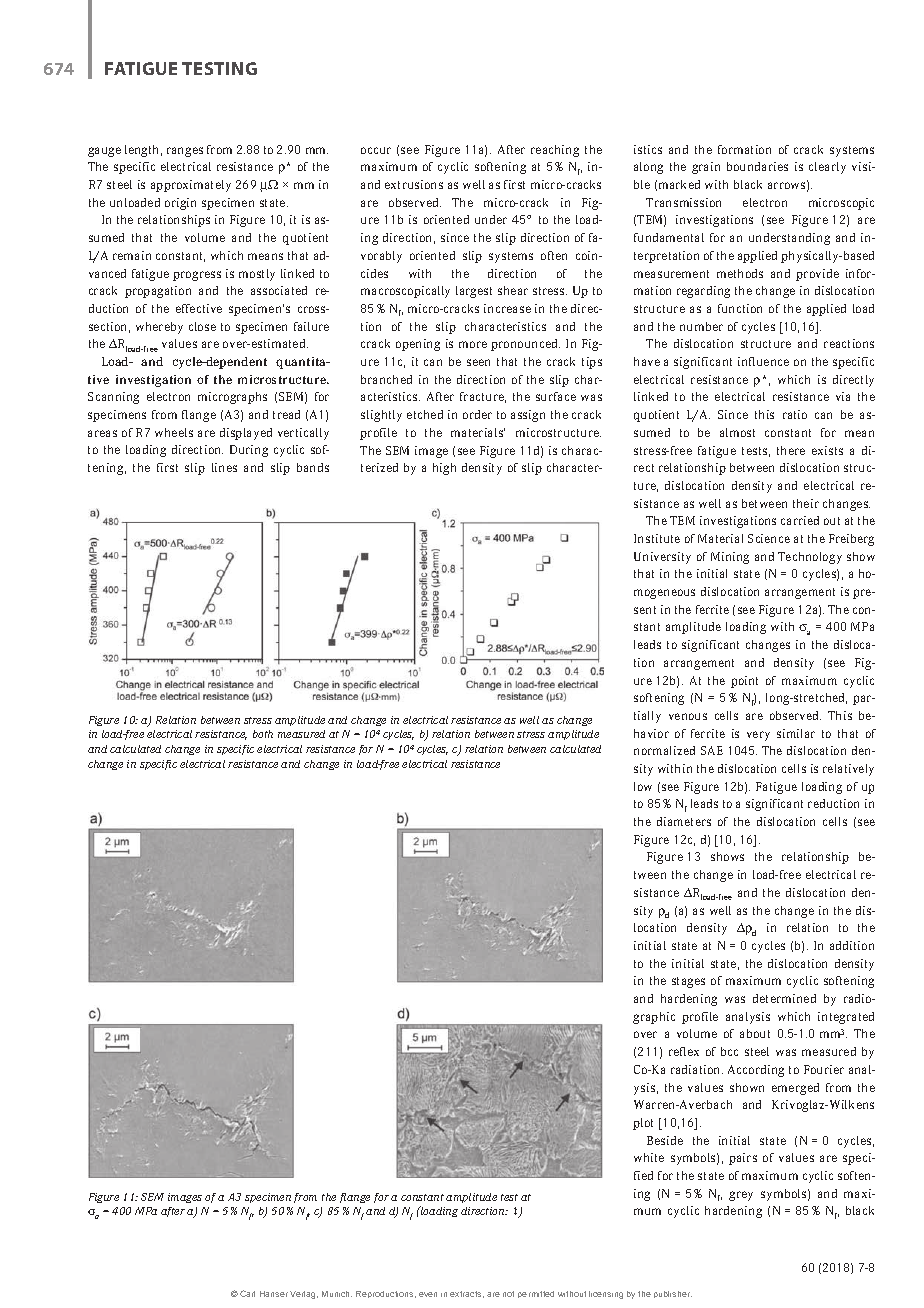 Image resolution: width=924 pixels, height=1308 pixels. I want to click on very, so click(758, 736).
